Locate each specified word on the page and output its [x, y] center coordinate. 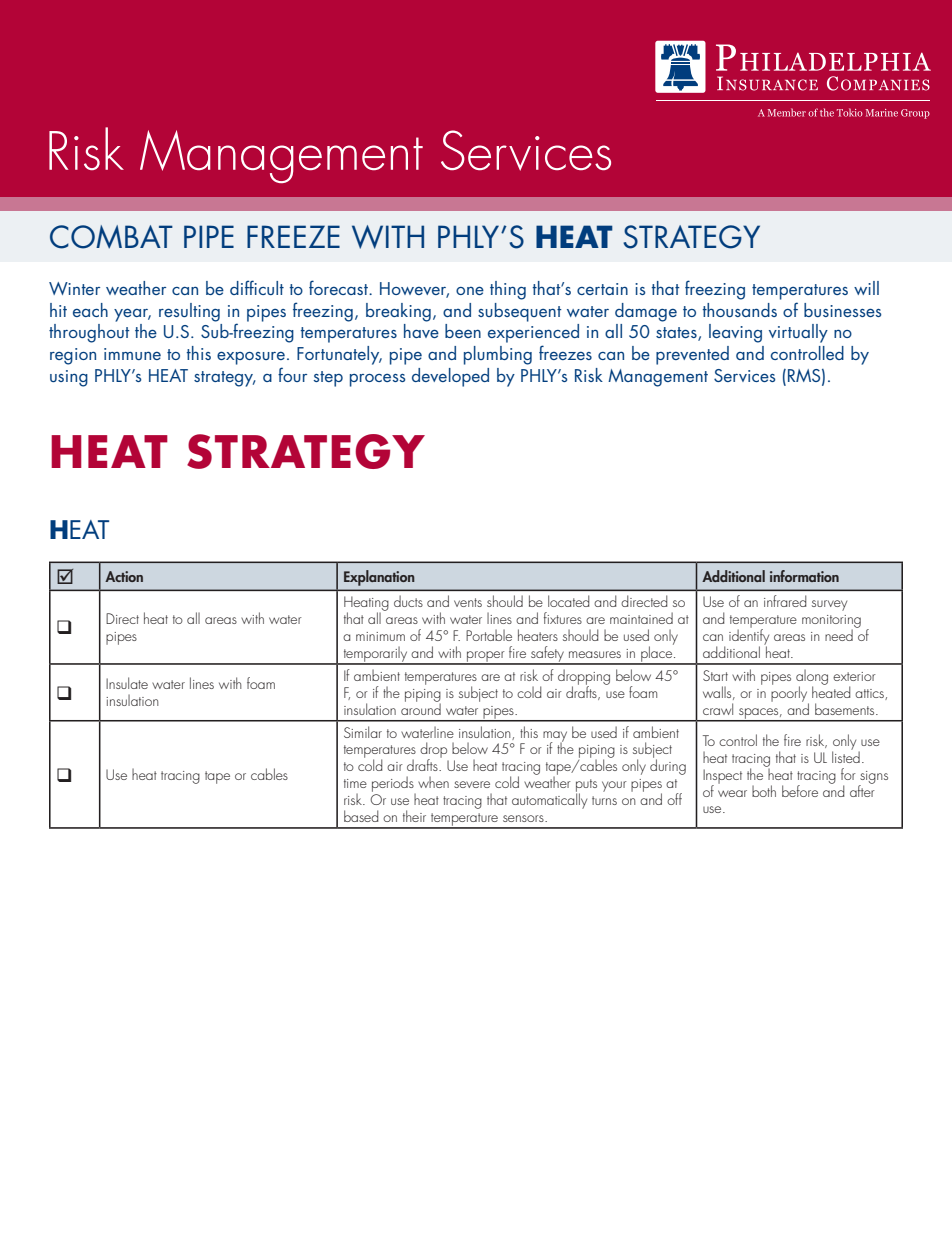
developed [450, 377]
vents [468, 602]
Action [124, 576]
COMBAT [111, 237]
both [764, 791]
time [355, 783]
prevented [692, 355]
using [69, 378]
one [470, 290]
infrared [785, 601]
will [866, 288]
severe [472, 784]
